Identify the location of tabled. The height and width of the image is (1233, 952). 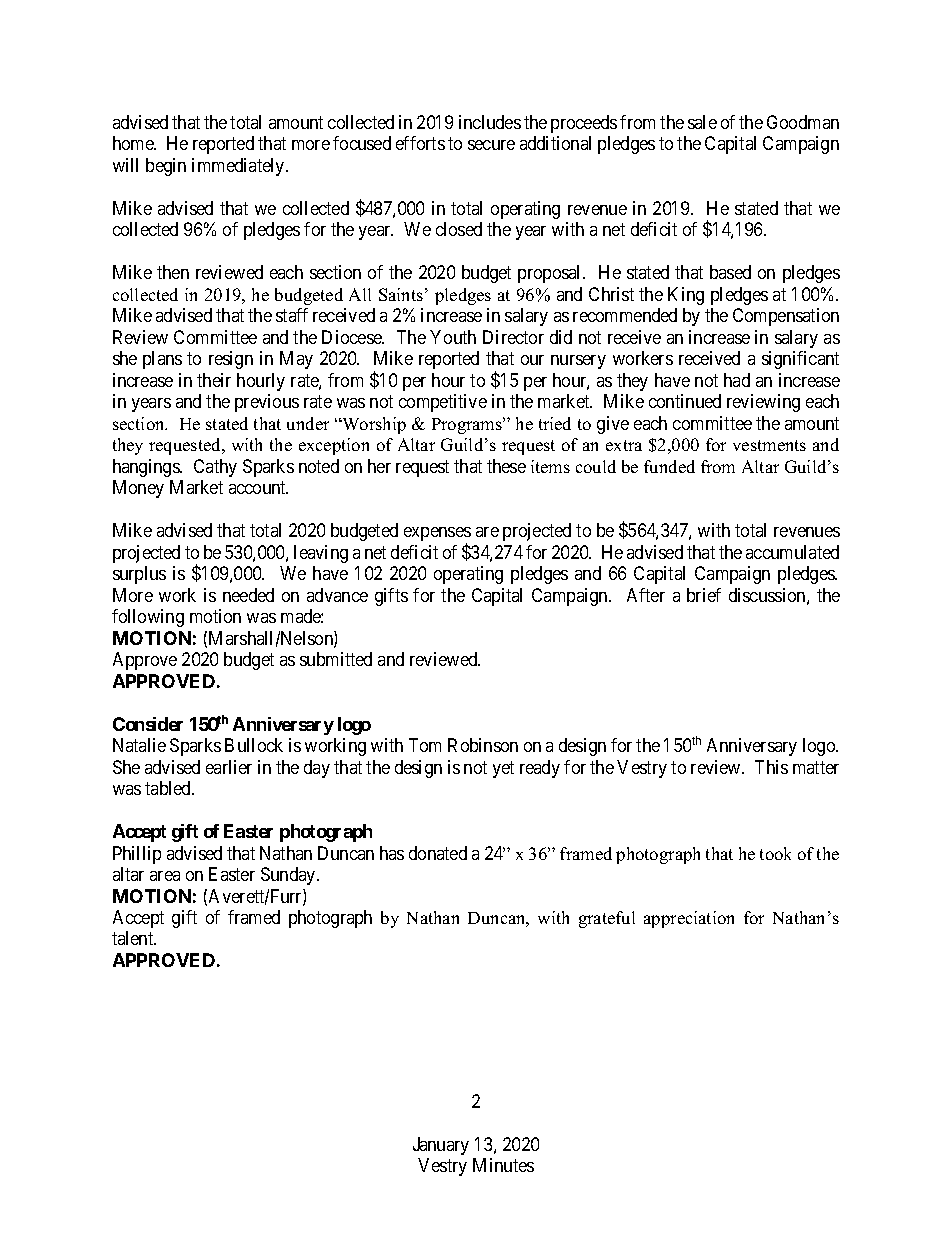
(169, 788).
